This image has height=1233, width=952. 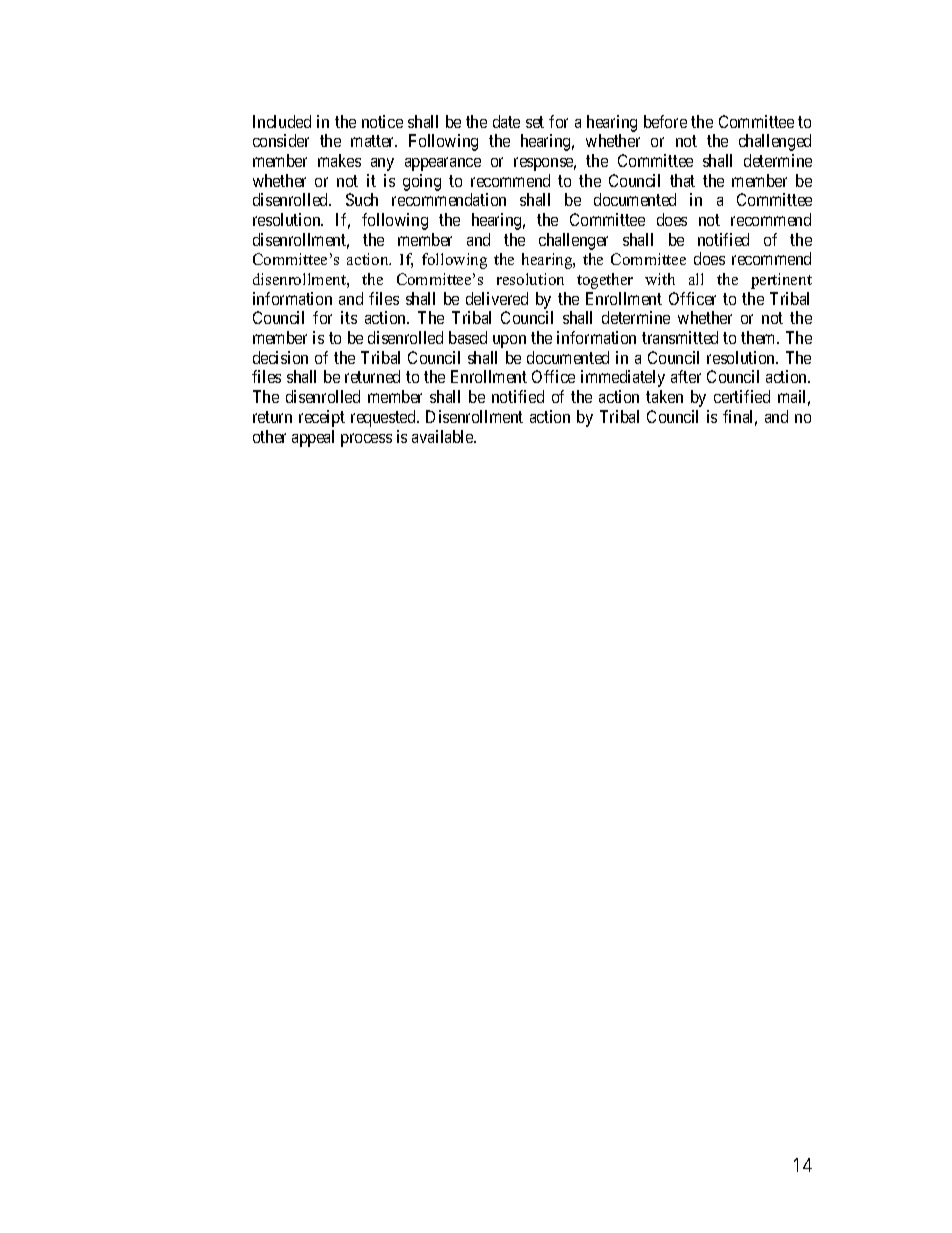 I want to click on challenger, so click(x=573, y=241).
